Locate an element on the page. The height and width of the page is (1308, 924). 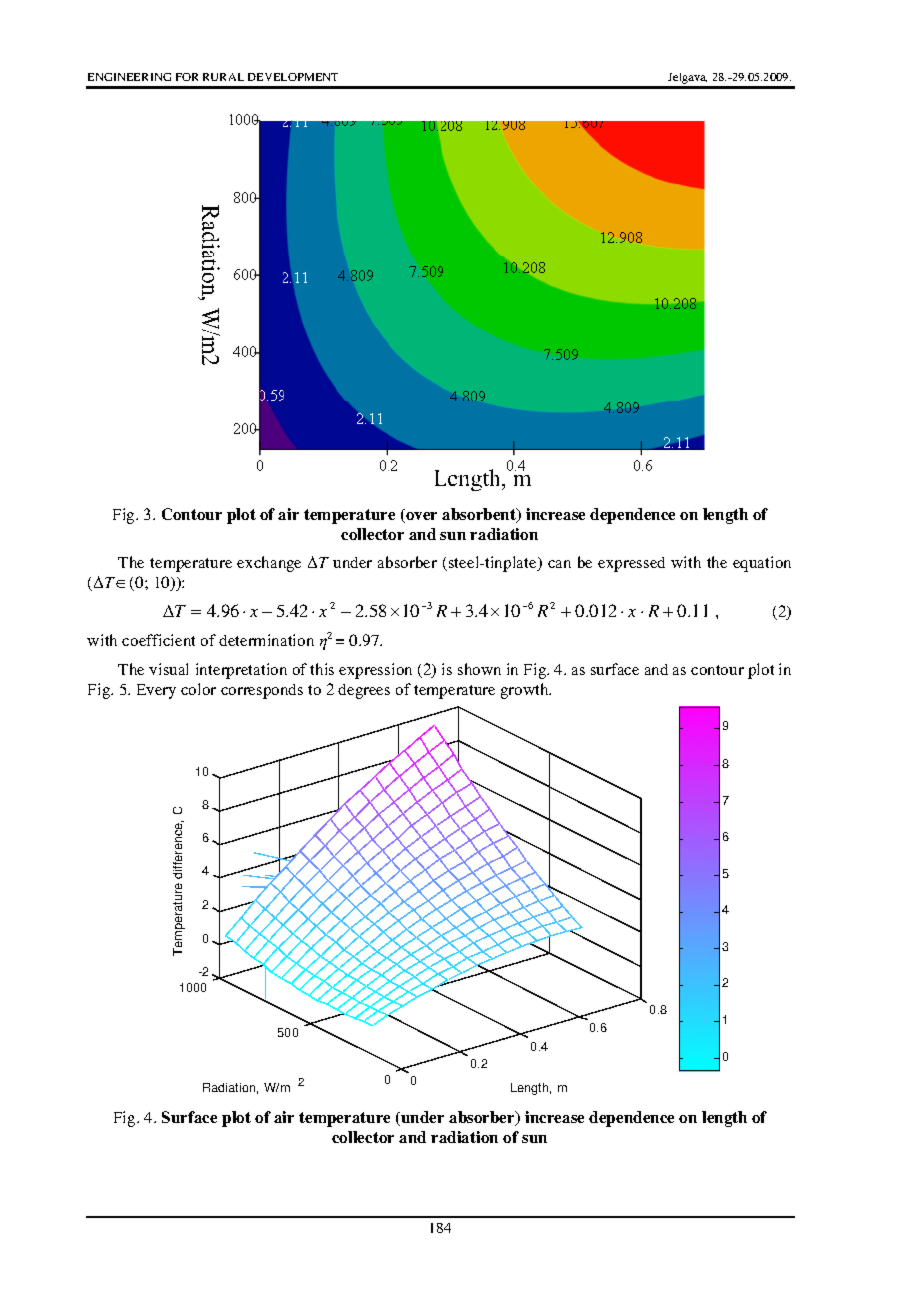
color is located at coordinates (198, 689).
